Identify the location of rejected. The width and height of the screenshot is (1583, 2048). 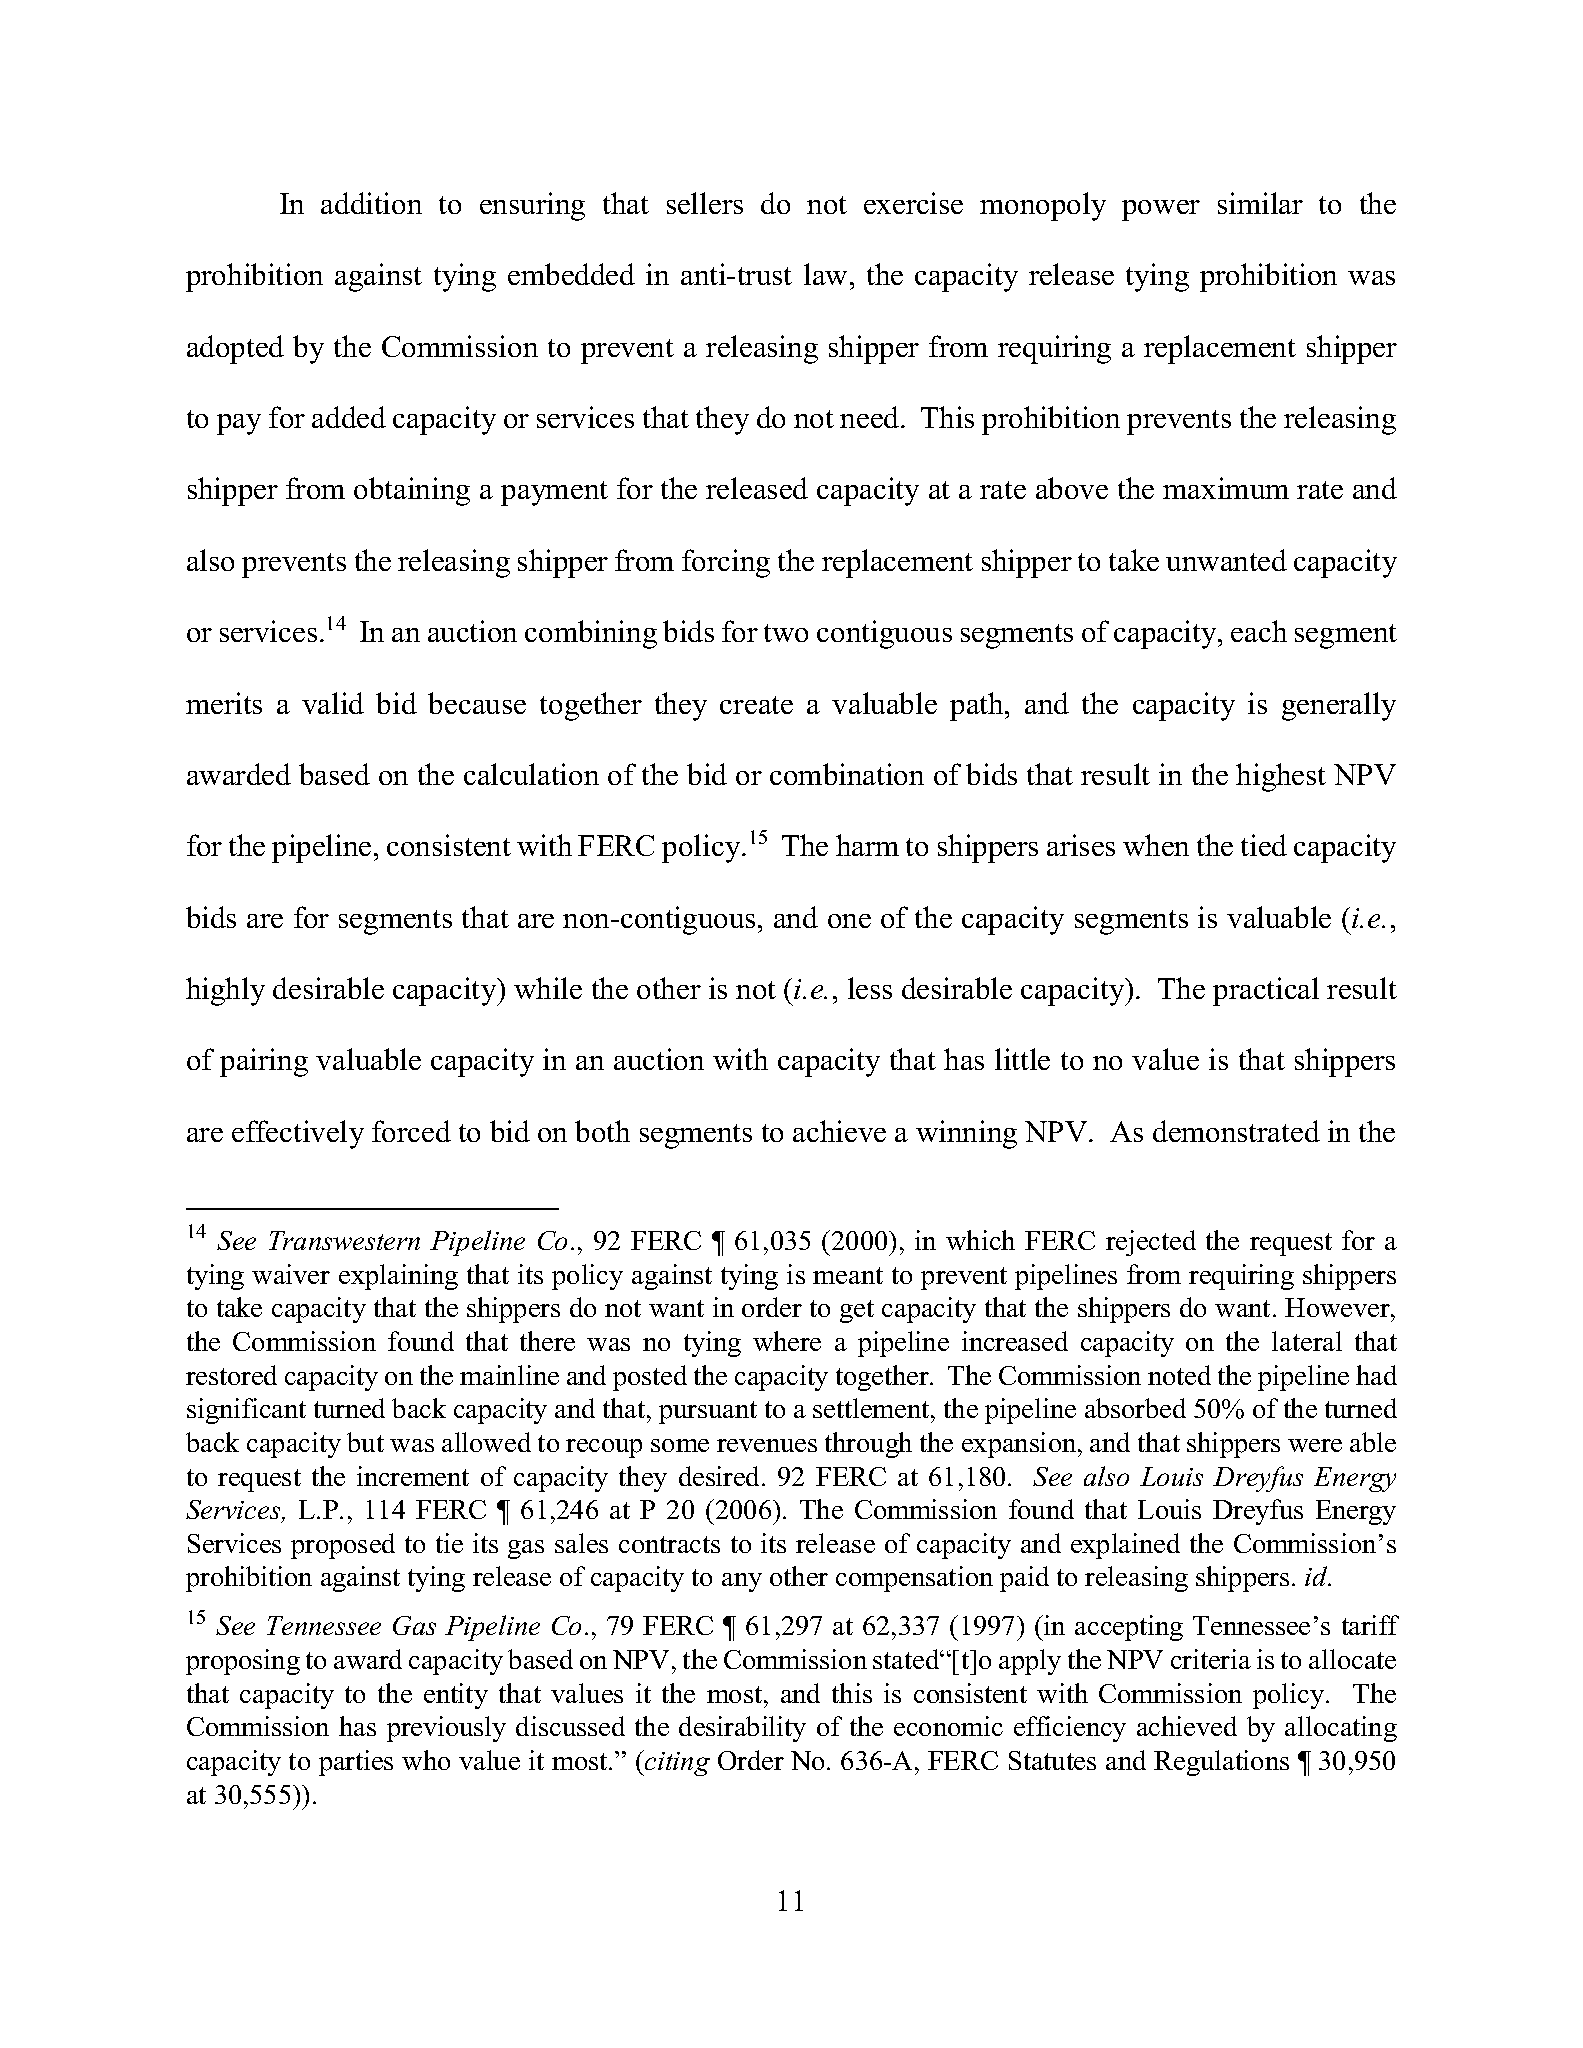
(1151, 1243).
